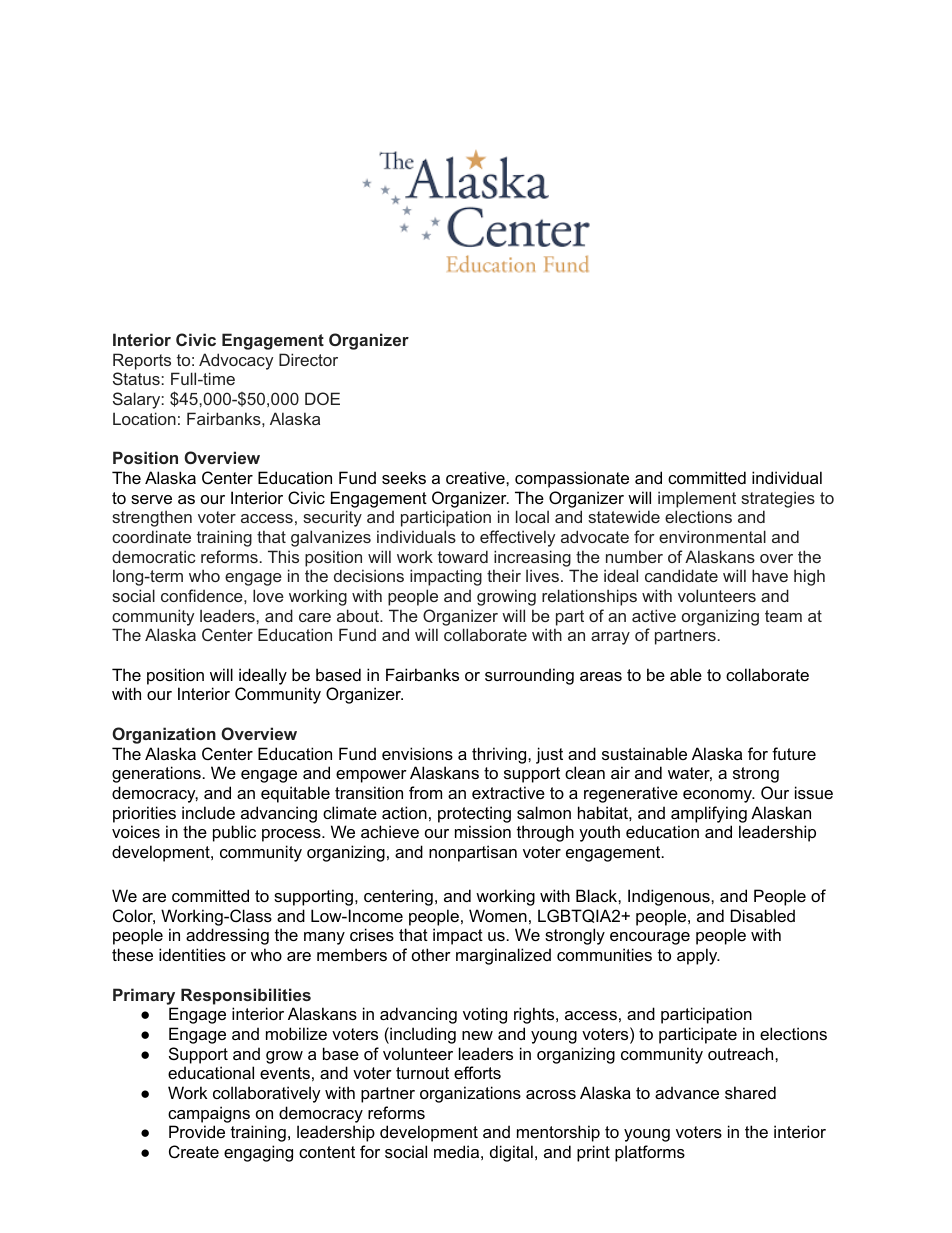 Image resolution: width=952 pixels, height=1233 pixels. Describe the element at coordinates (503, 956) in the screenshot. I see `marginalized` at that location.
